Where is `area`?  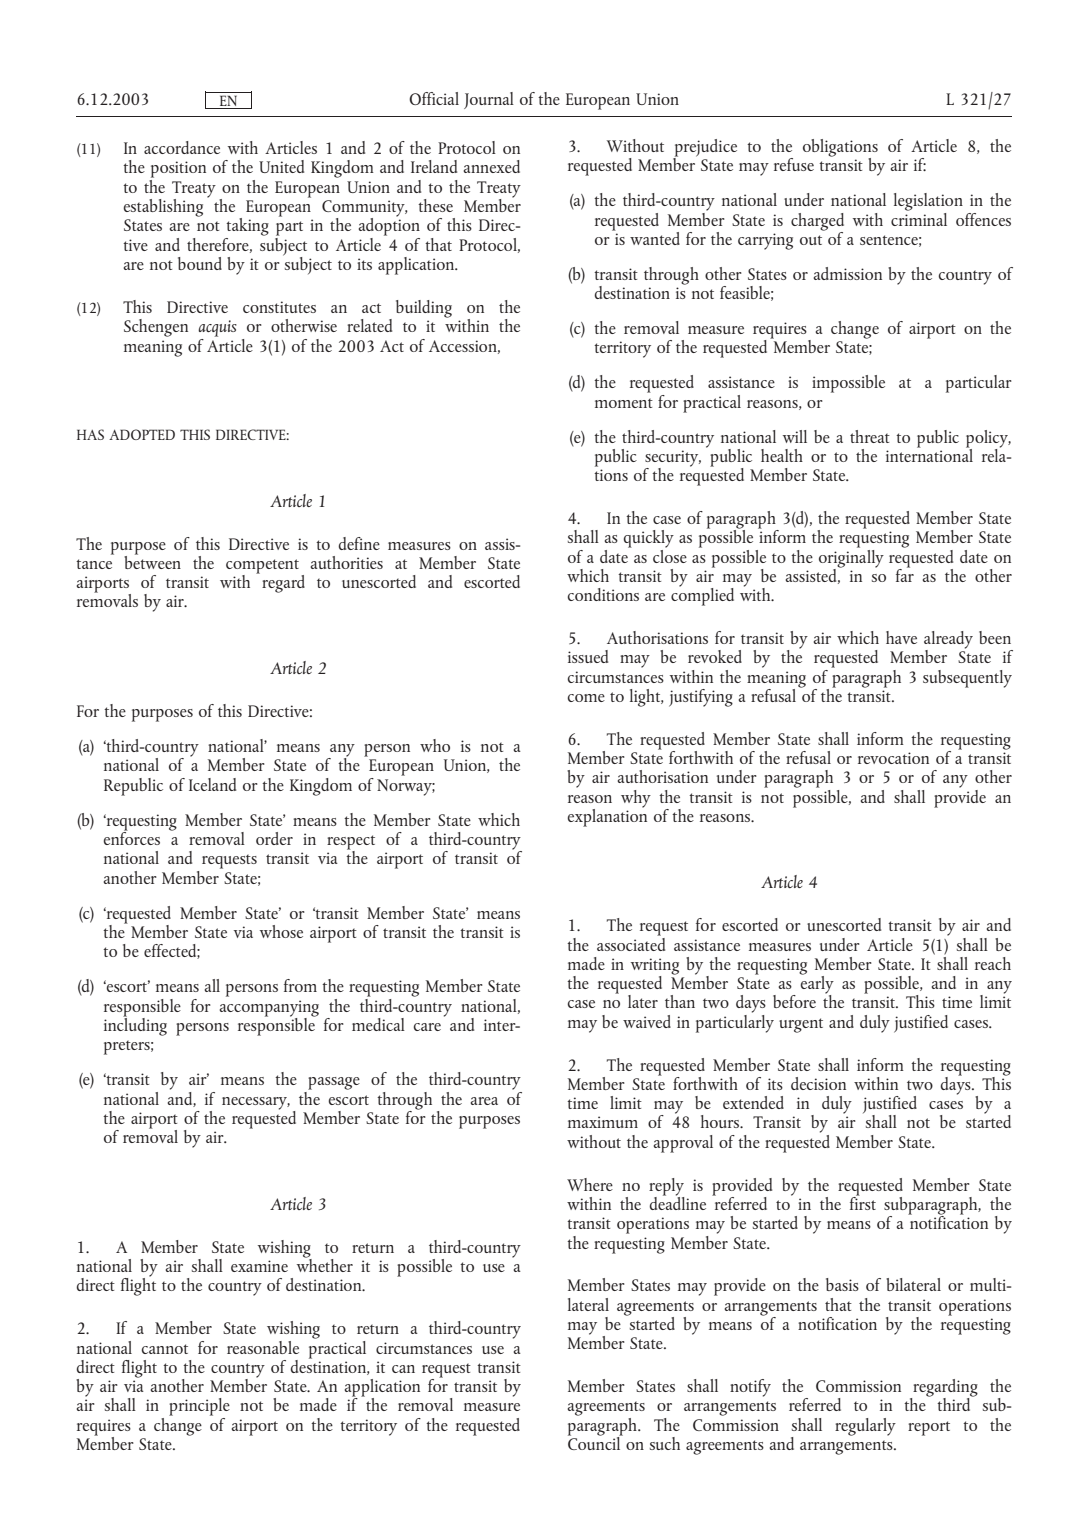
area is located at coordinates (484, 1101).
